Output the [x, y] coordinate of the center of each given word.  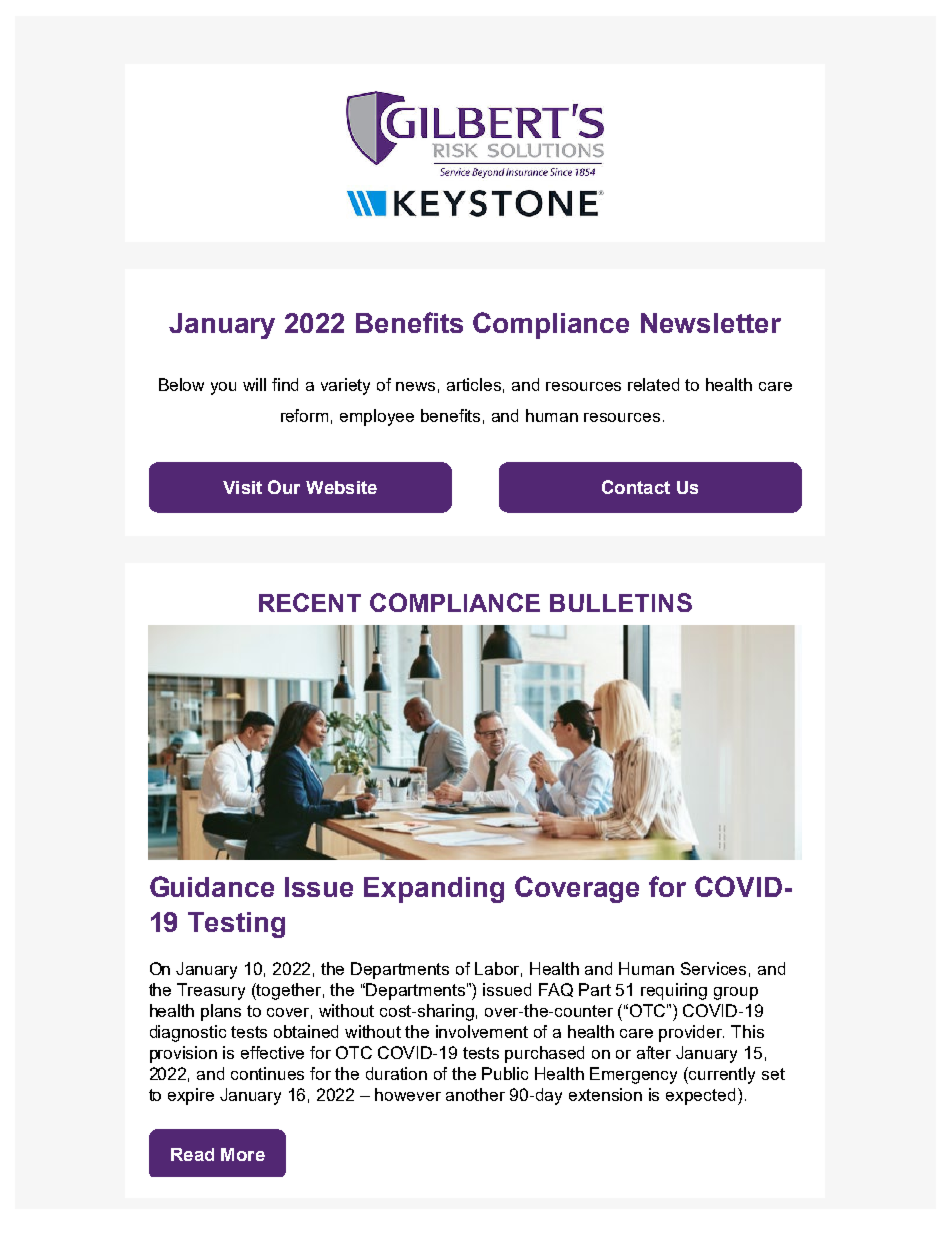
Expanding [434, 890]
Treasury [211, 991]
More [243, 1154]
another [475, 1094]
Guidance [212, 886]
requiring [674, 991]
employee [377, 417]
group [736, 993]
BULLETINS [621, 602]
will [254, 384]
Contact [636, 487]
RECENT [310, 602]
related [653, 384]
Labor [498, 969]
